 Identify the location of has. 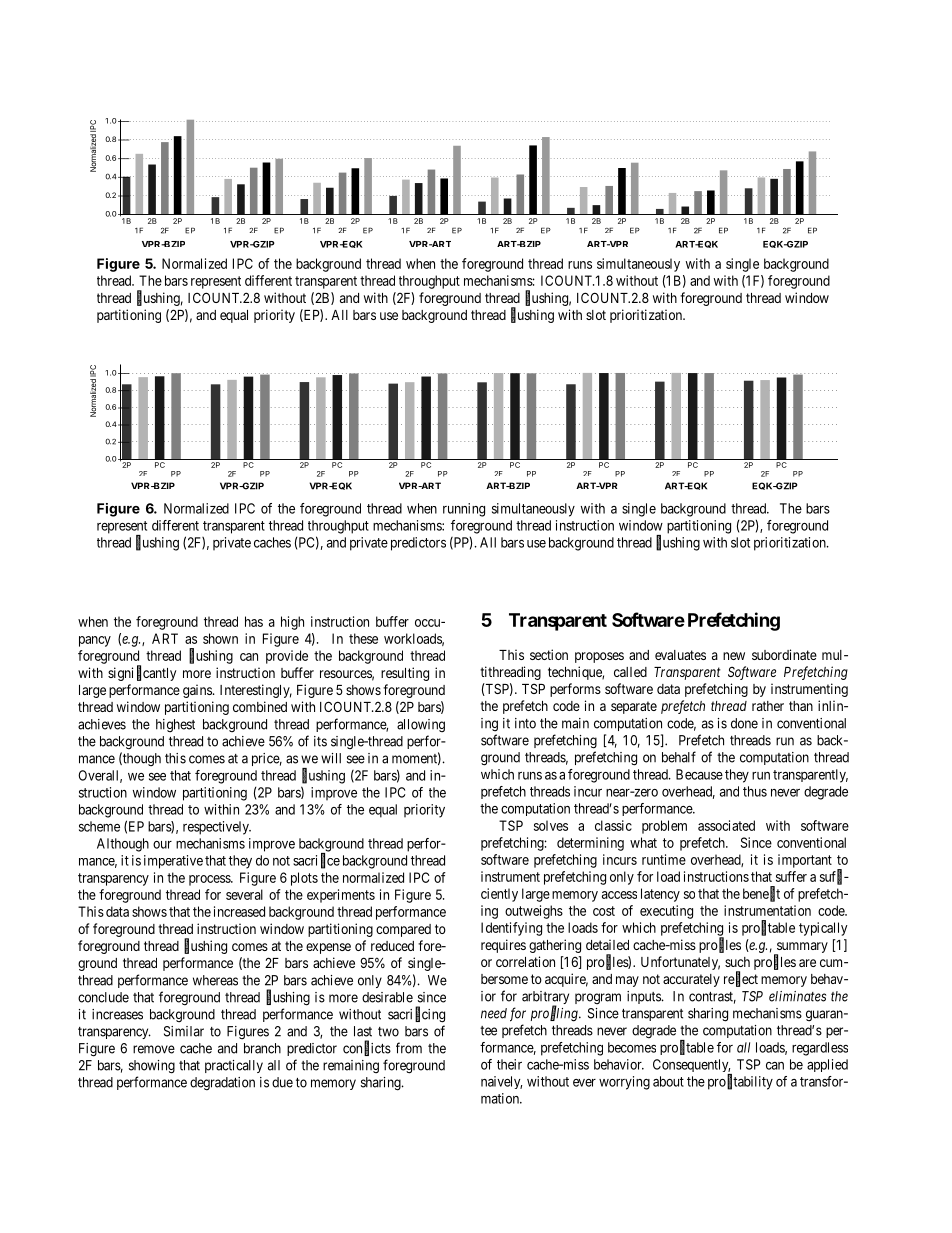
(254, 621).
